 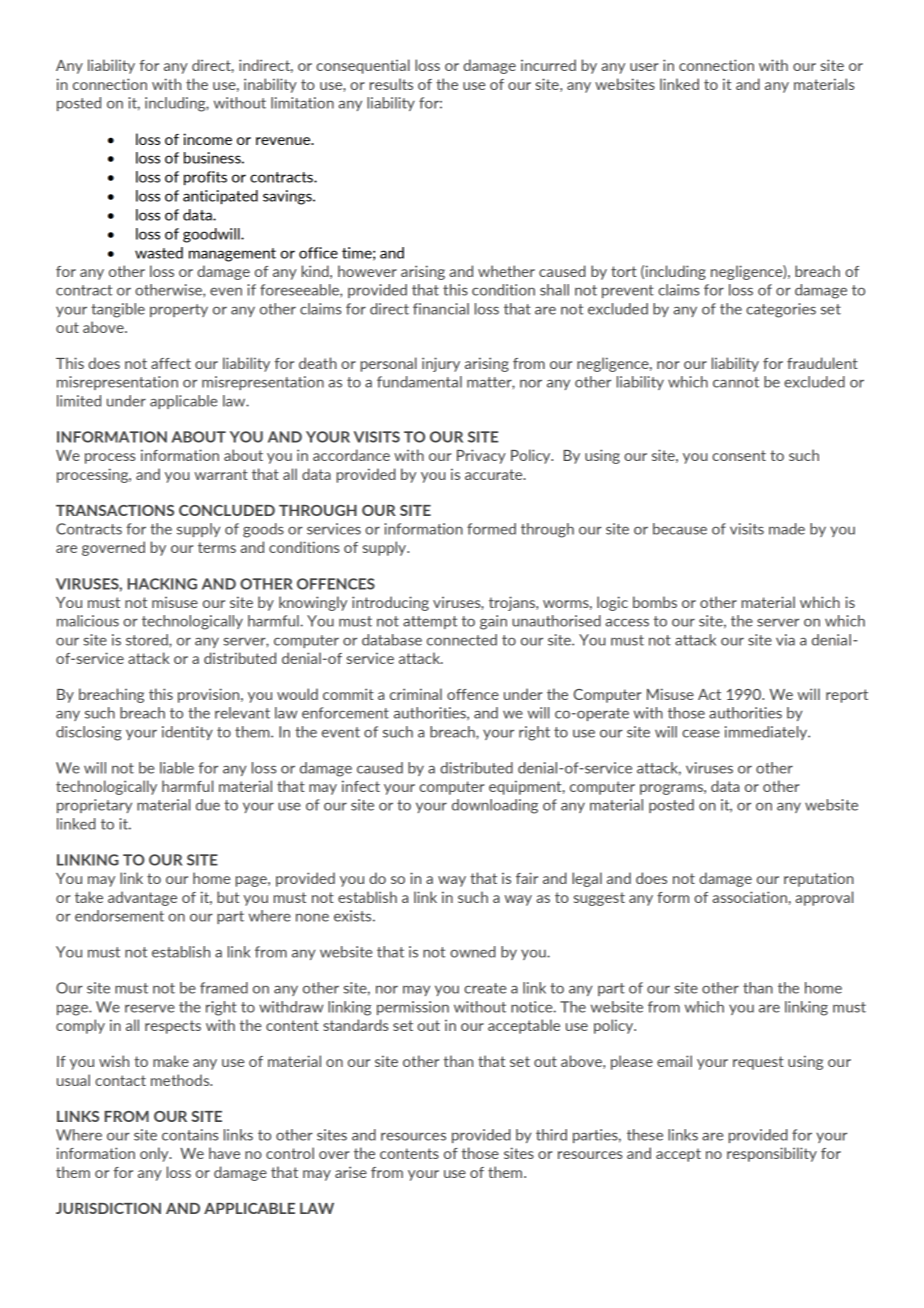 I want to click on warrant, so click(x=221, y=474).
